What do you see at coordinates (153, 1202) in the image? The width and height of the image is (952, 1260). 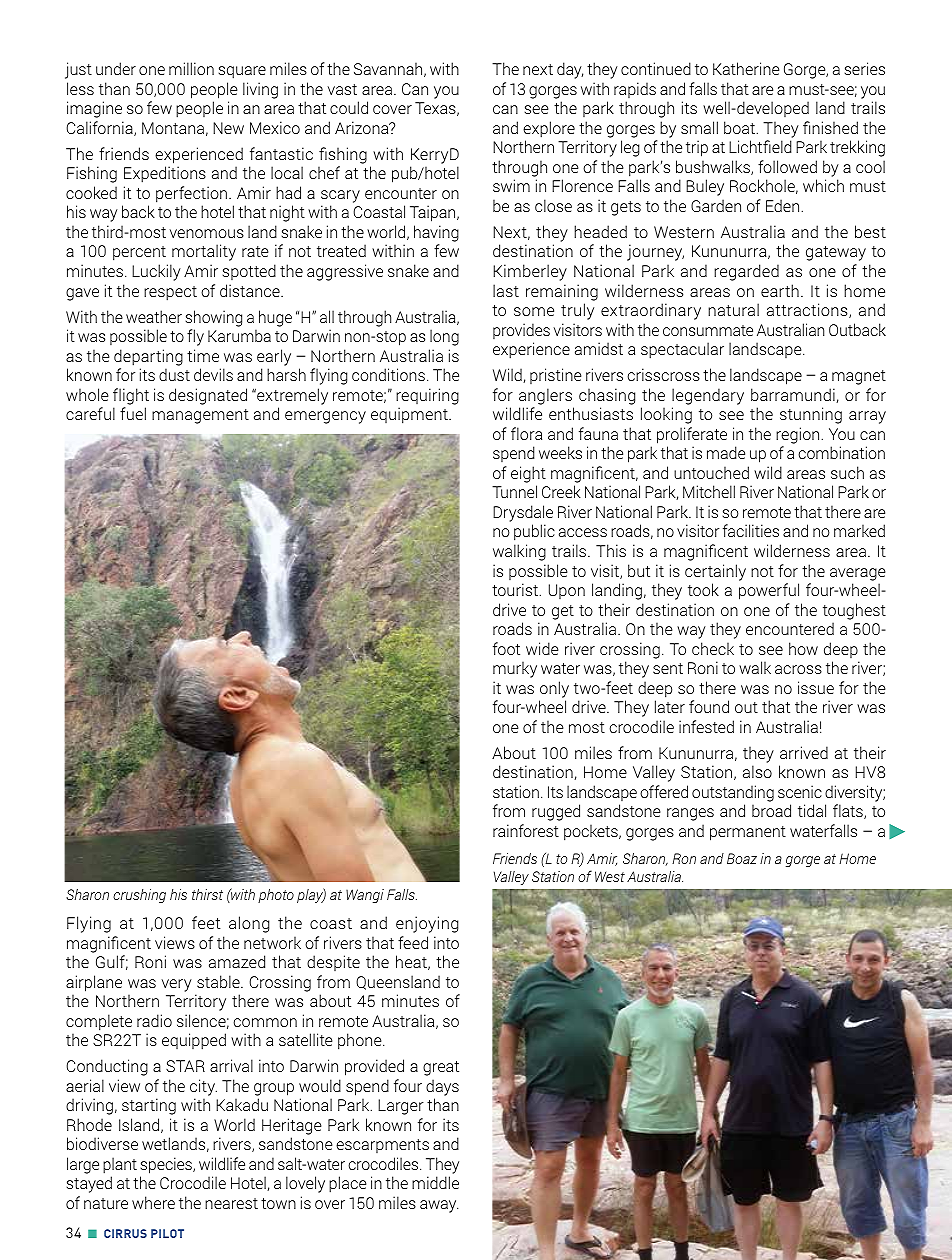 I see `where` at bounding box center [153, 1202].
